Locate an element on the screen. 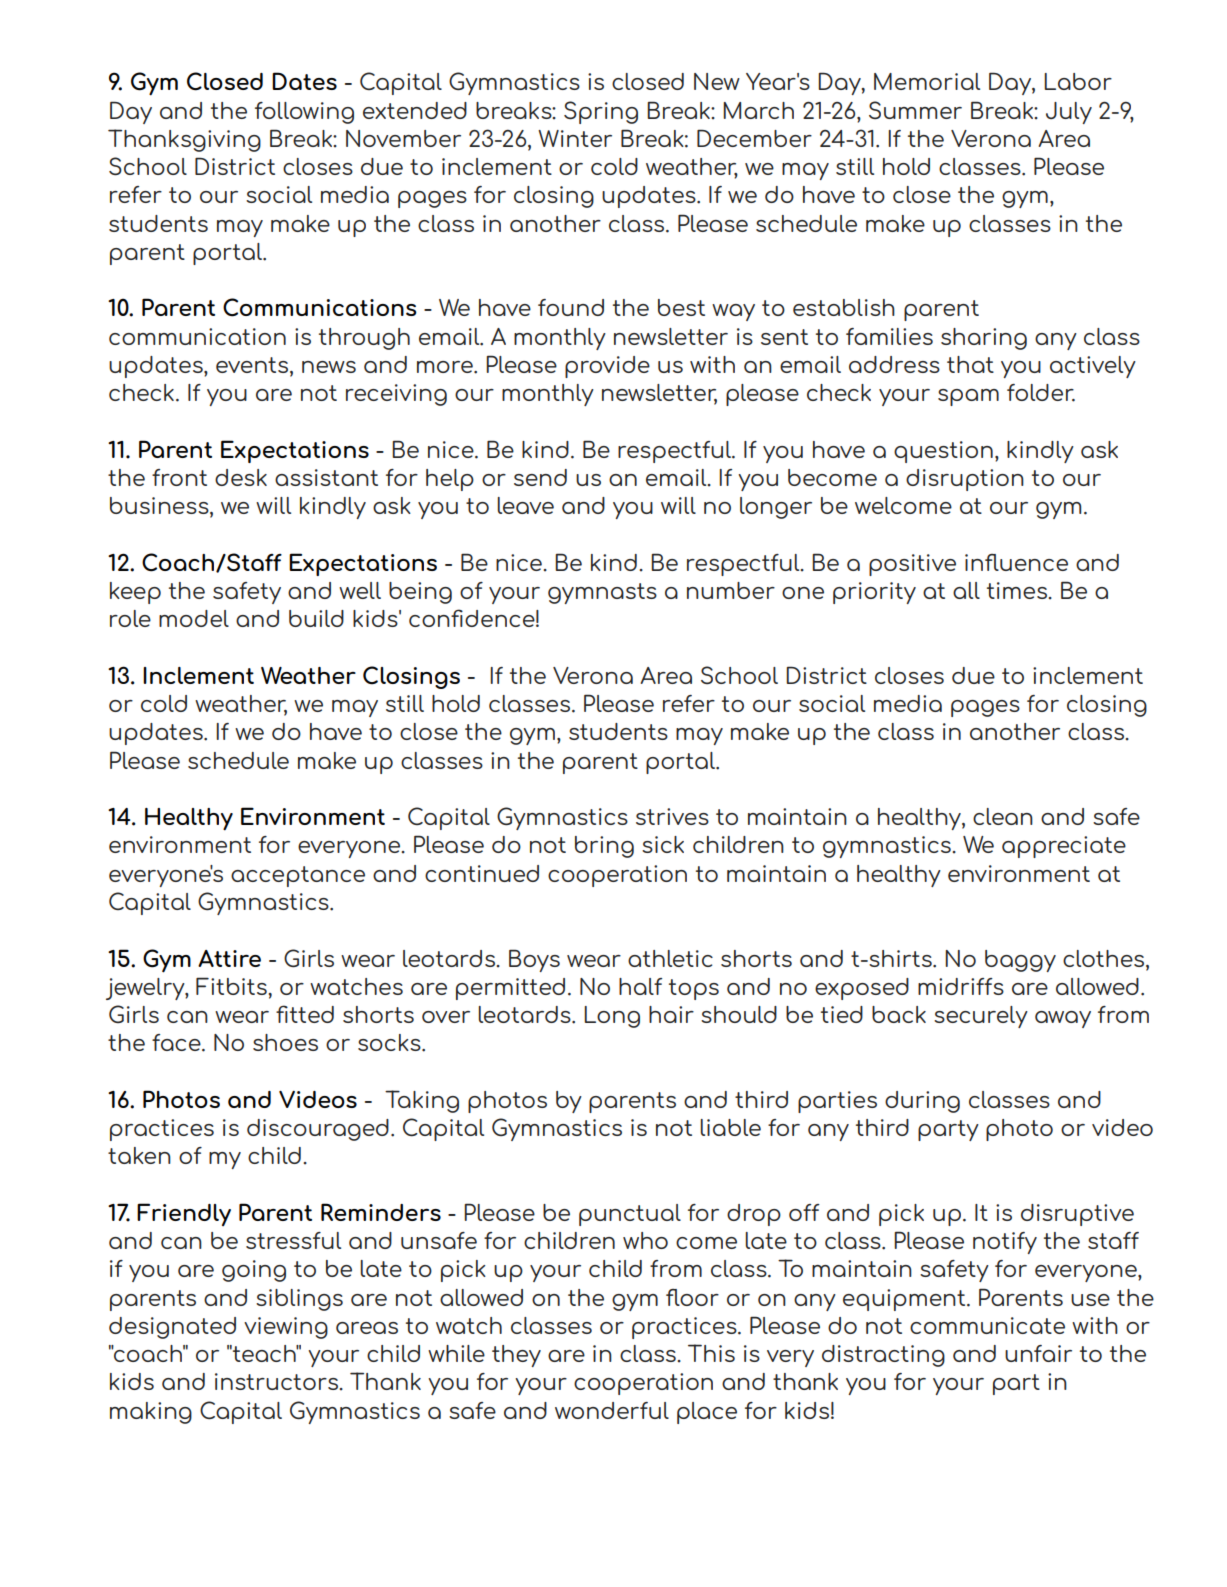  instructors is located at coordinates (278, 1381).
